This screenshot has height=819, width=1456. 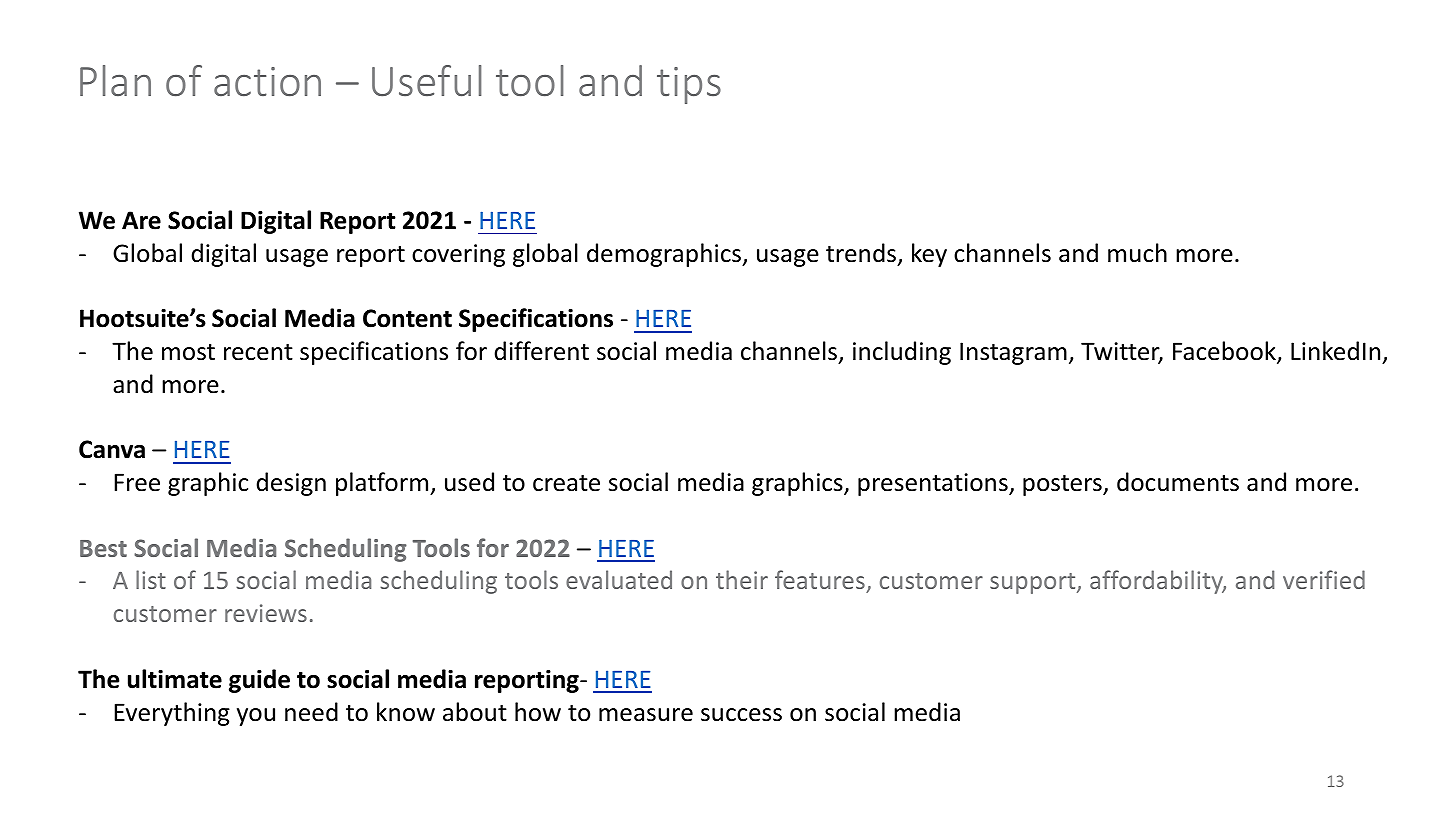 What do you see at coordinates (541, 351) in the screenshot?
I see `different` at bounding box center [541, 351].
